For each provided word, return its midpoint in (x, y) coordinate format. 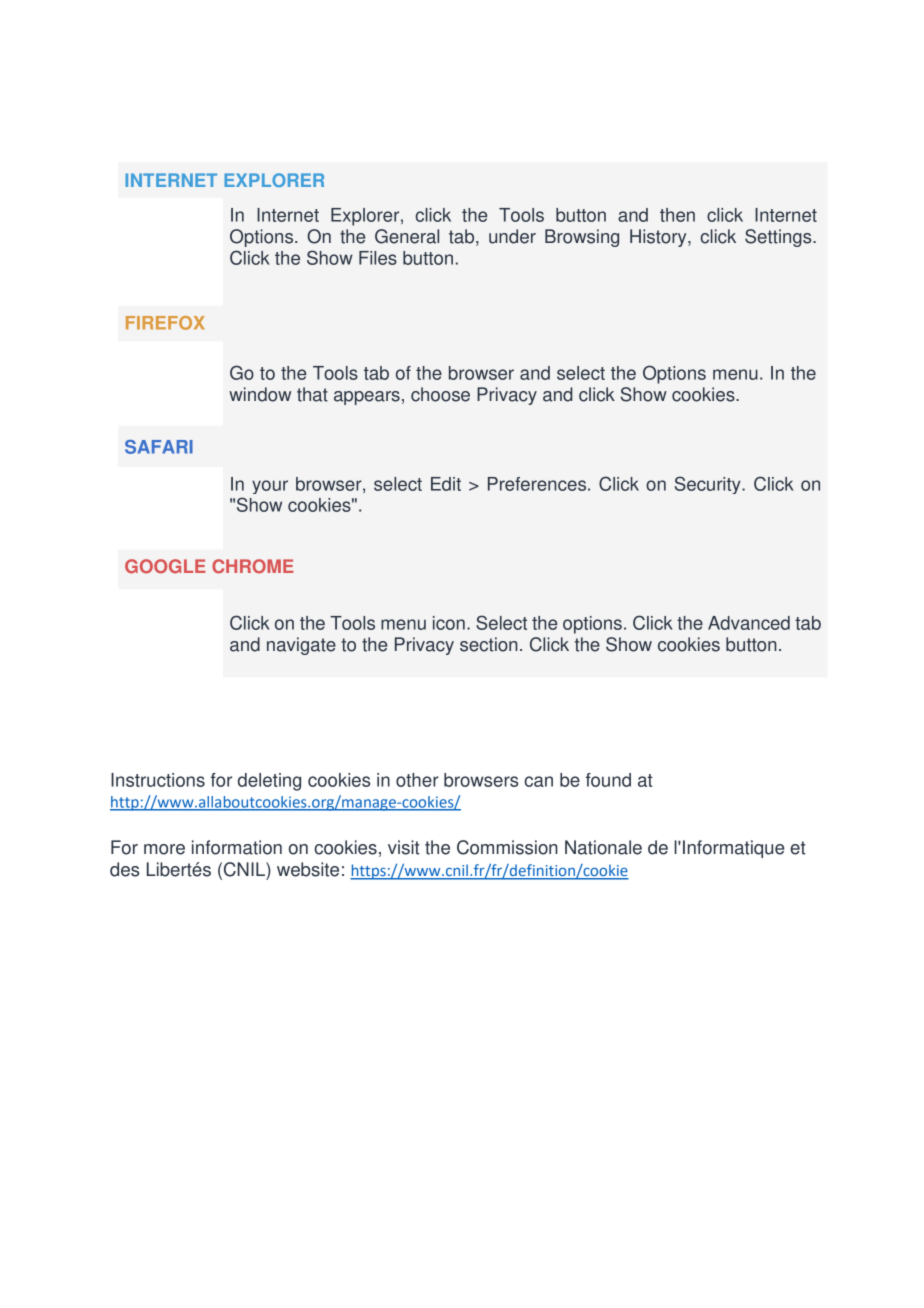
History (659, 238)
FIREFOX (165, 323)
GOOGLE (165, 566)
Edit (446, 484)
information (237, 847)
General (407, 236)
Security (709, 485)
